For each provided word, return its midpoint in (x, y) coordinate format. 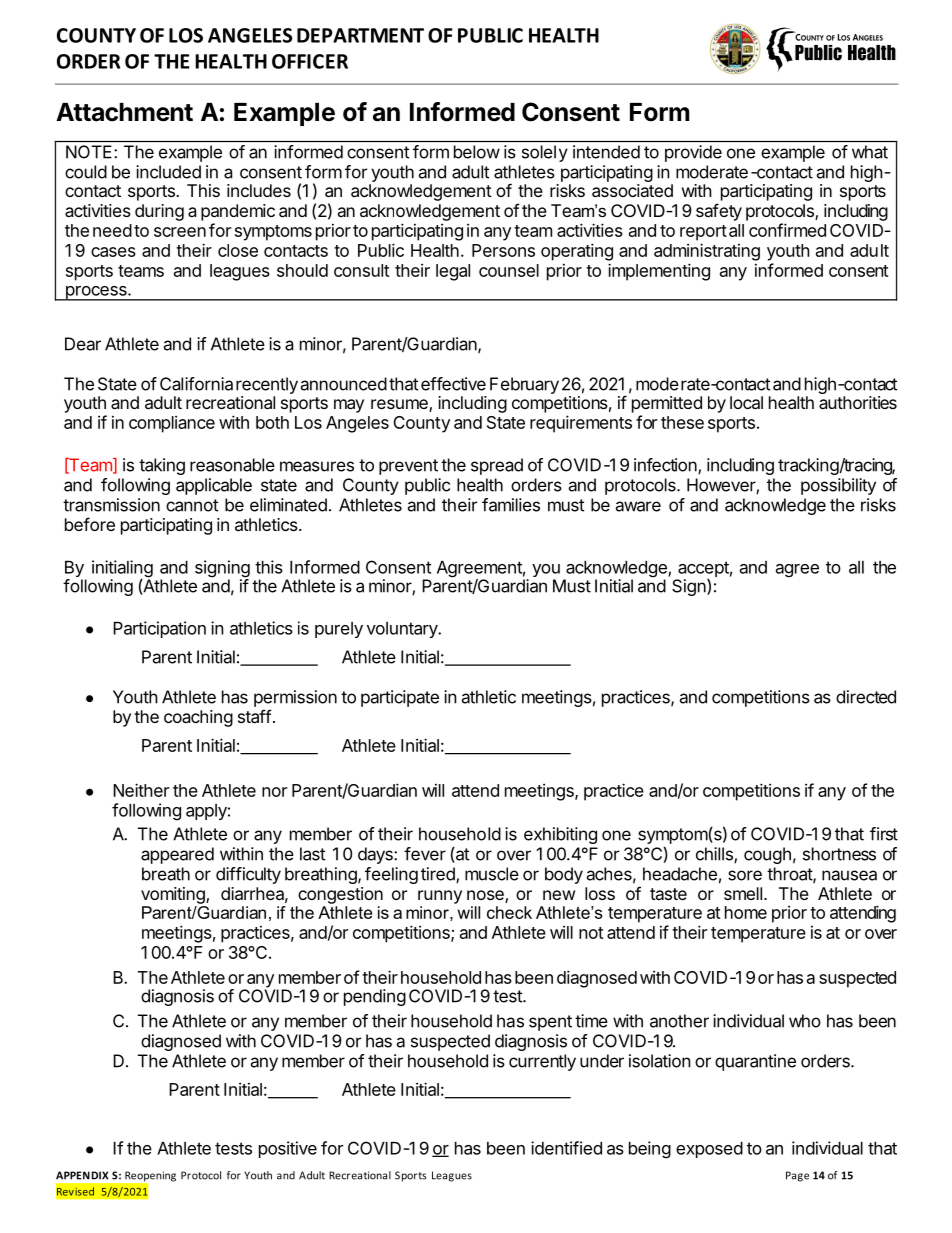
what (870, 152)
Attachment (124, 112)
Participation (159, 629)
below (477, 152)
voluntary (403, 630)
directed (866, 697)
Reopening (149, 1177)
